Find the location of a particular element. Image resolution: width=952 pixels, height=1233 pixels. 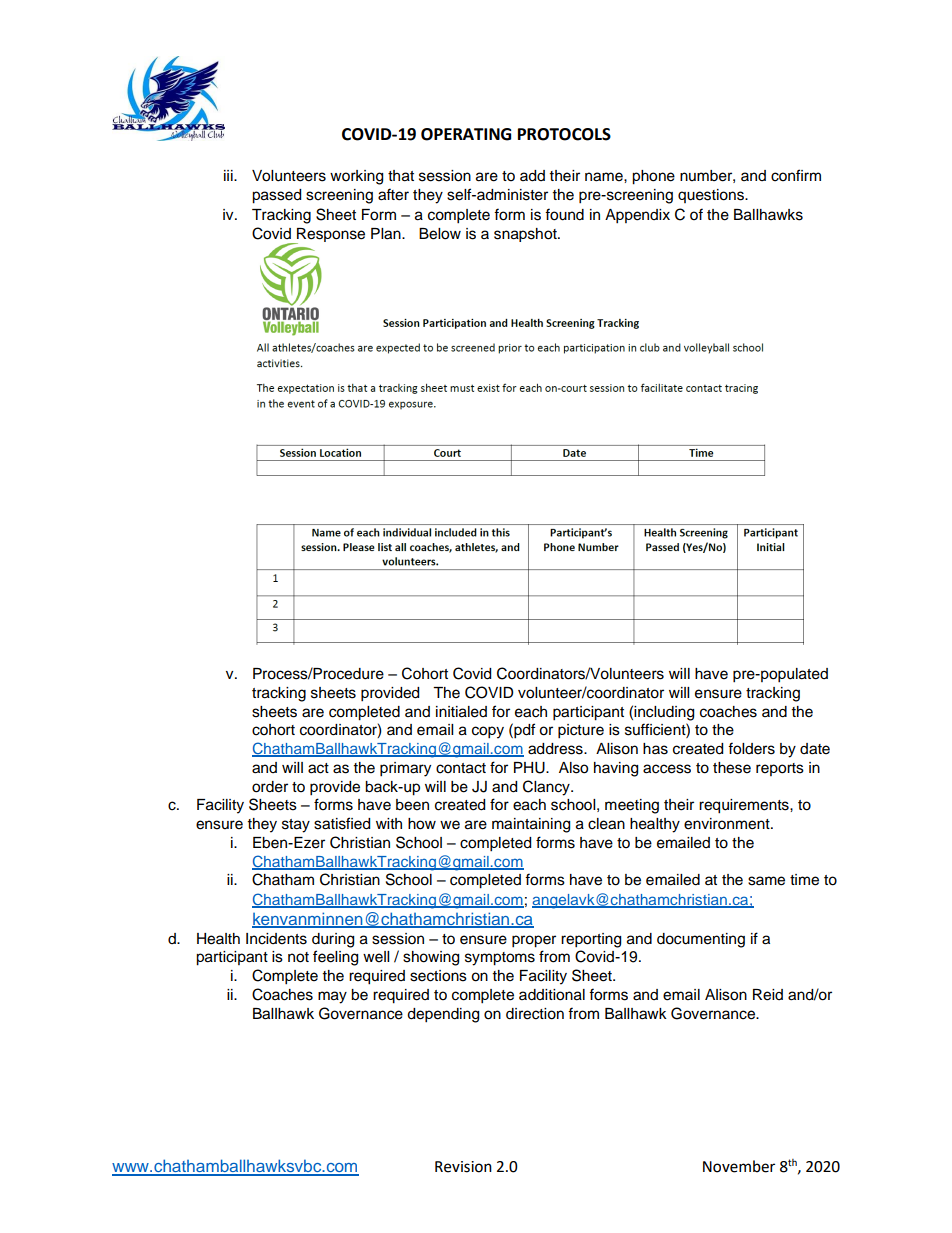

requirements is located at coordinates (745, 806).
